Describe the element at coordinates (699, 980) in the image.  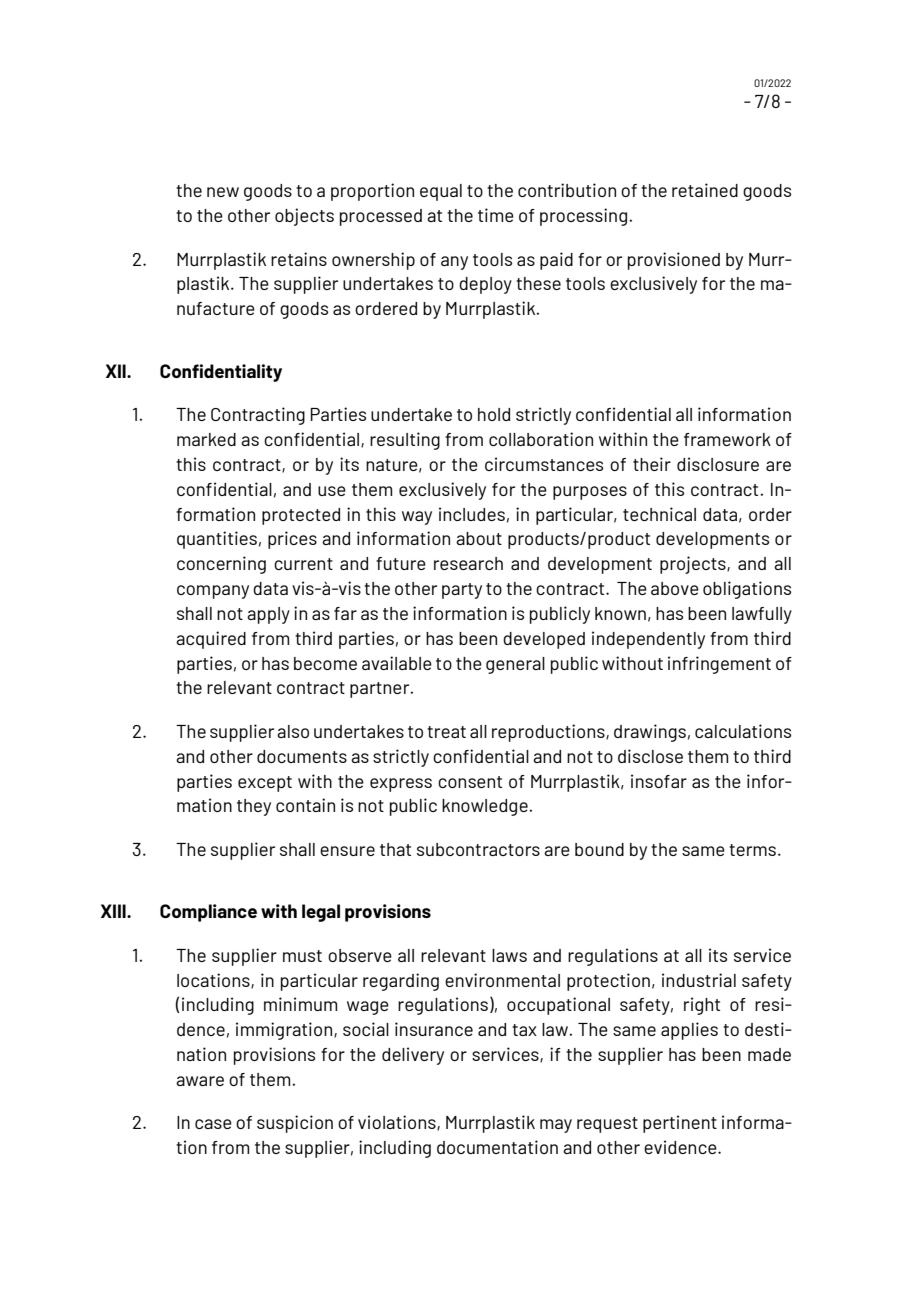
I see `industrial` at that location.
